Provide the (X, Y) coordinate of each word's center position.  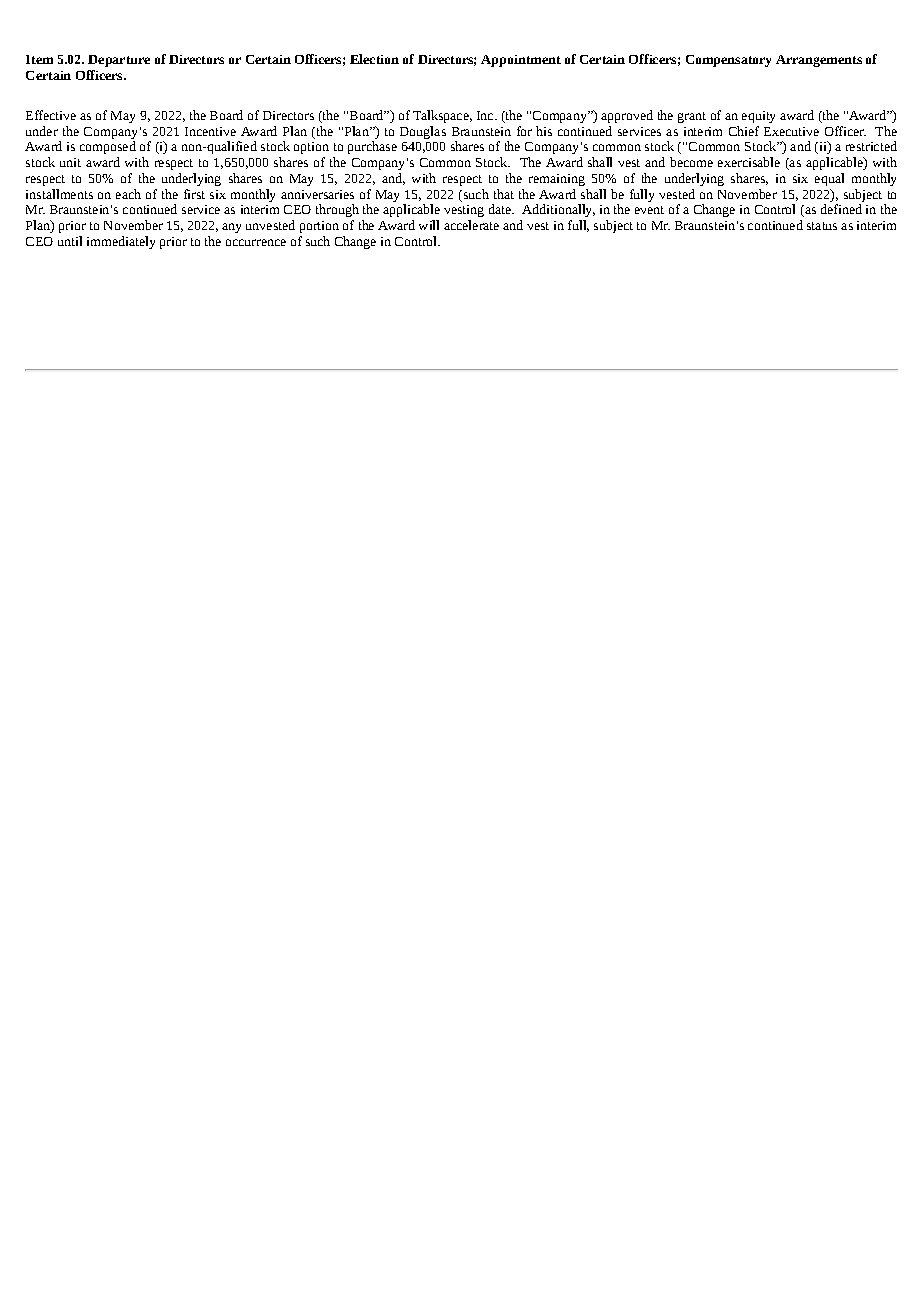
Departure (119, 61)
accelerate (471, 225)
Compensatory (728, 61)
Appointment (521, 61)
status (822, 226)
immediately (121, 242)
